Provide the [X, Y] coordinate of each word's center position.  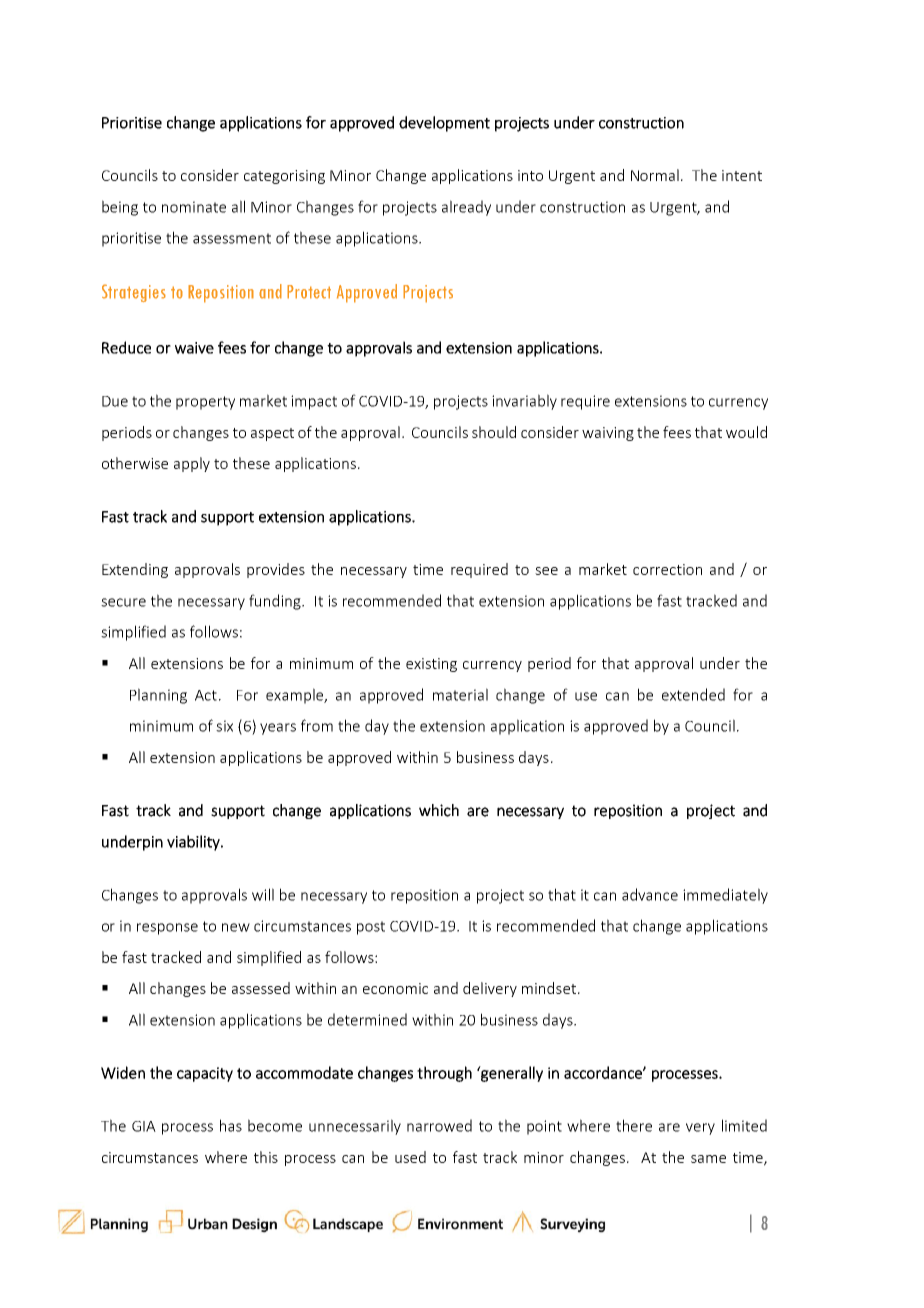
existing [431, 665]
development [444, 124]
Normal [655, 175]
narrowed [439, 1125]
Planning [158, 696]
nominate [194, 207]
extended [693, 694]
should [494, 432]
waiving [608, 434]
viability [194, 843]
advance [650, 894]
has [231, 1125]
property [205, 403]
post [371, 928]
